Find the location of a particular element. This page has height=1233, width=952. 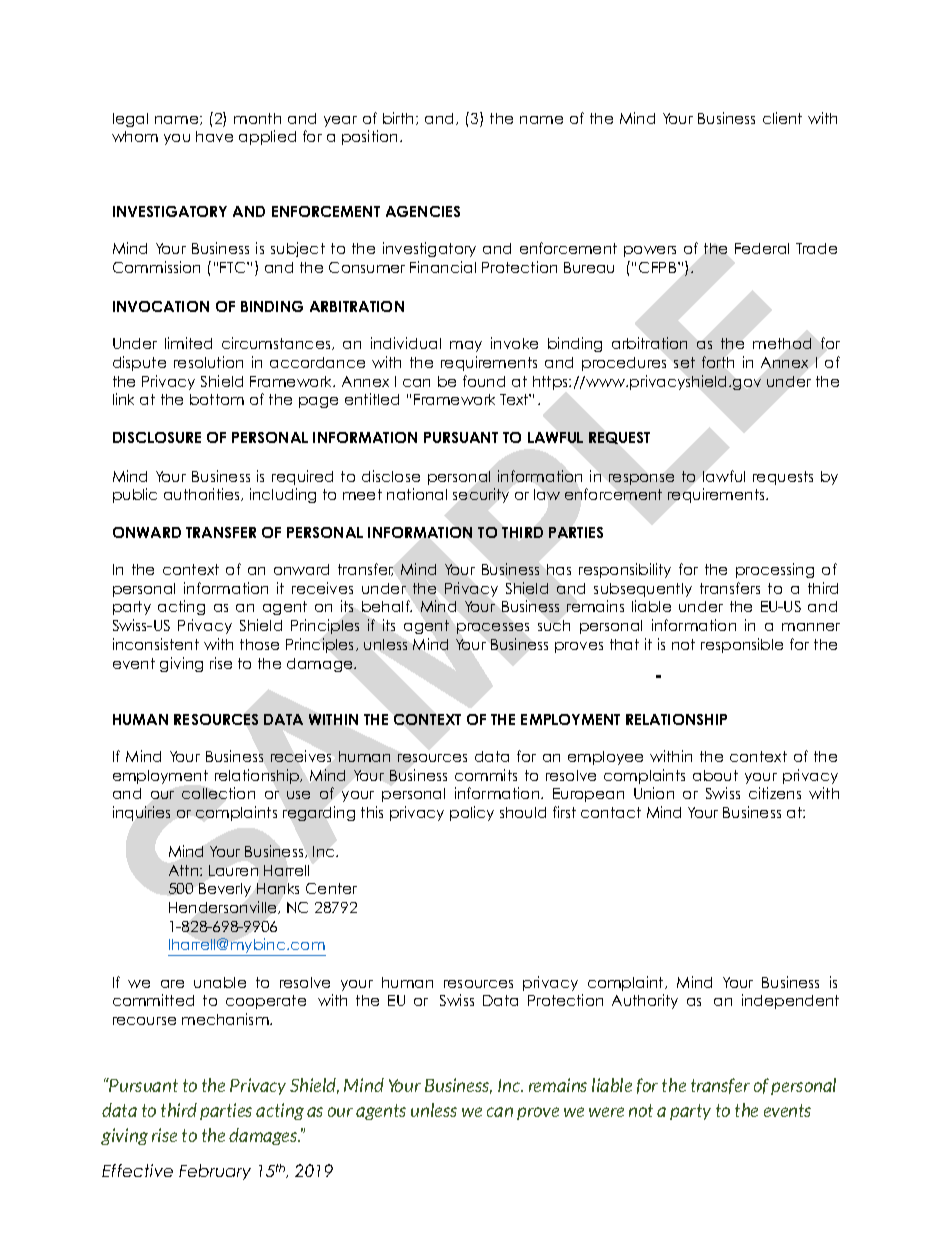

were is located at coordinates (606, 1112).
